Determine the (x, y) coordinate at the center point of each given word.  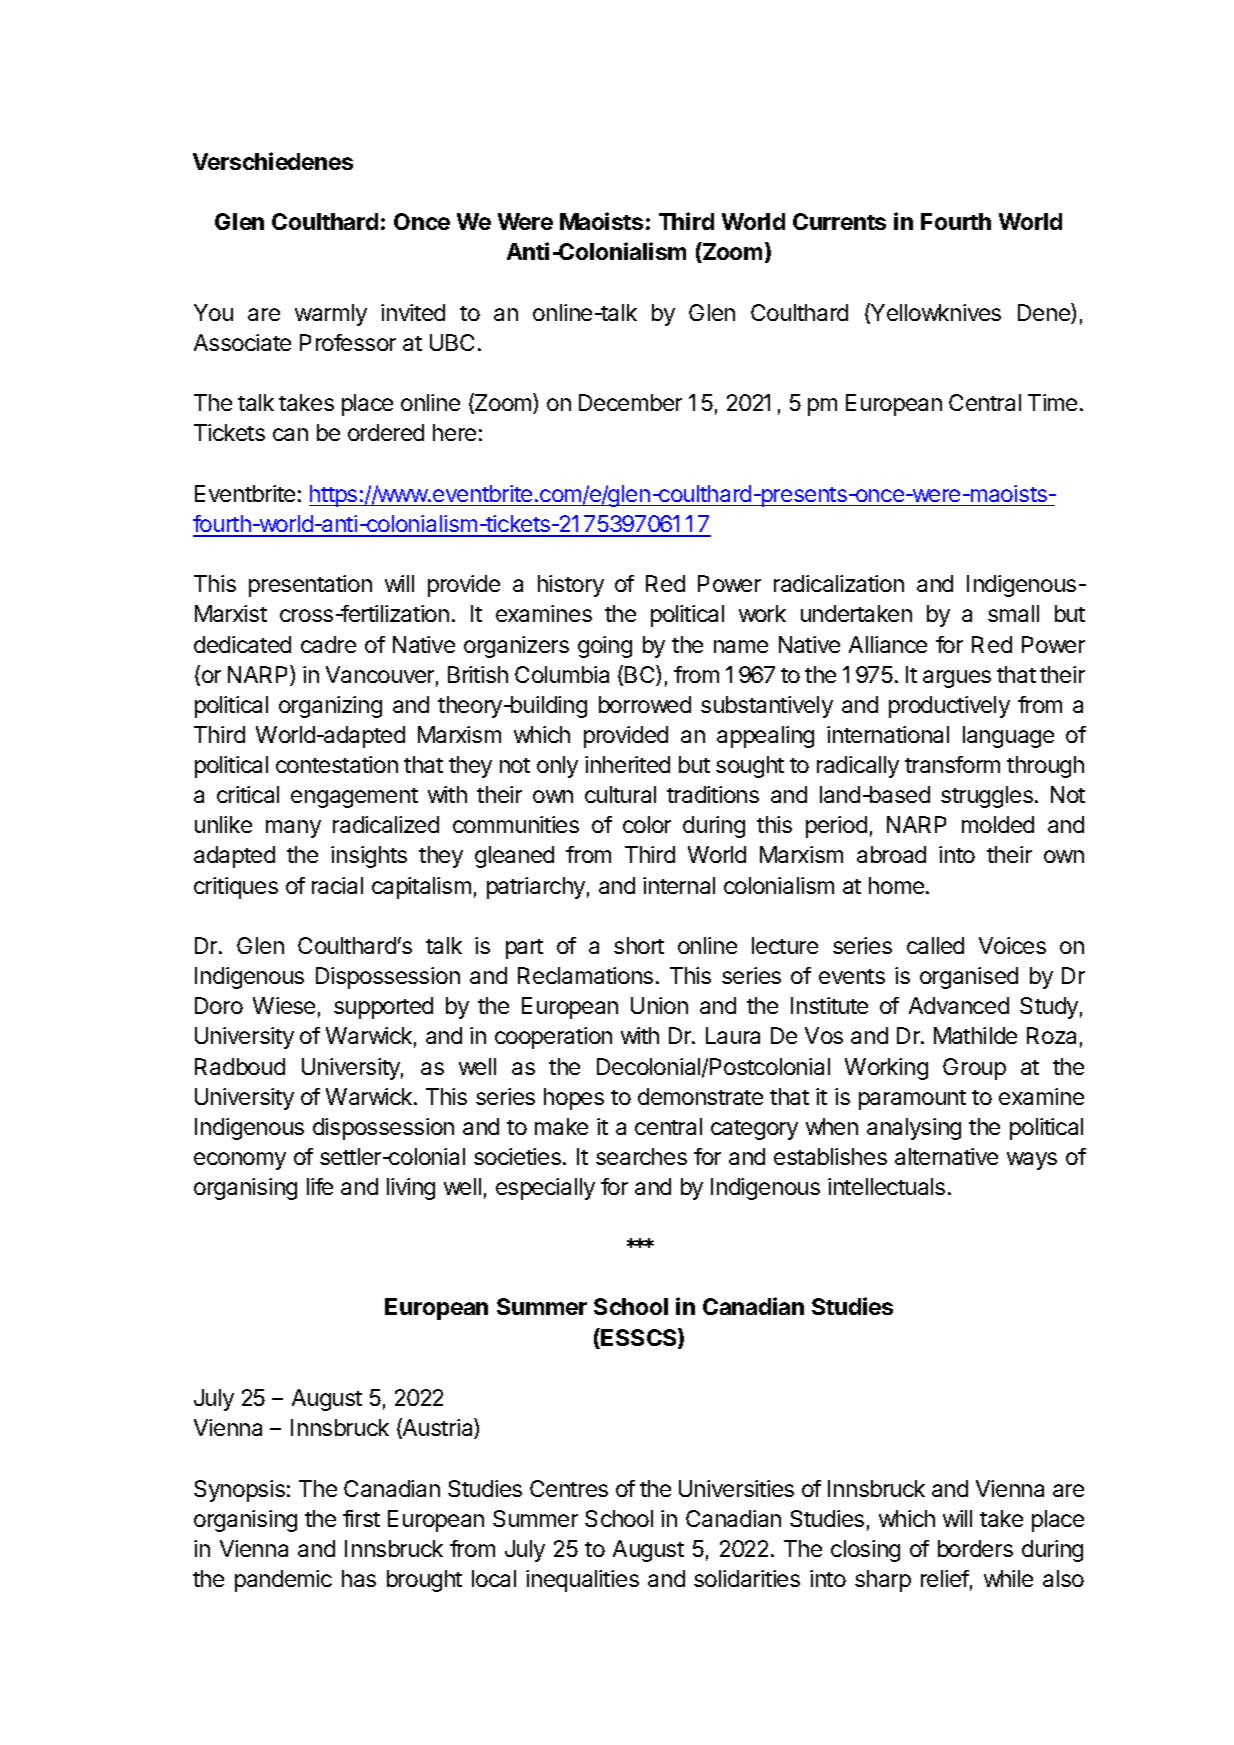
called (935, 945)
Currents (839, 221)
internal (679, 885)
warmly (331, 315)
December (630, 402)
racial (337, 885)
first (361, 1518)
